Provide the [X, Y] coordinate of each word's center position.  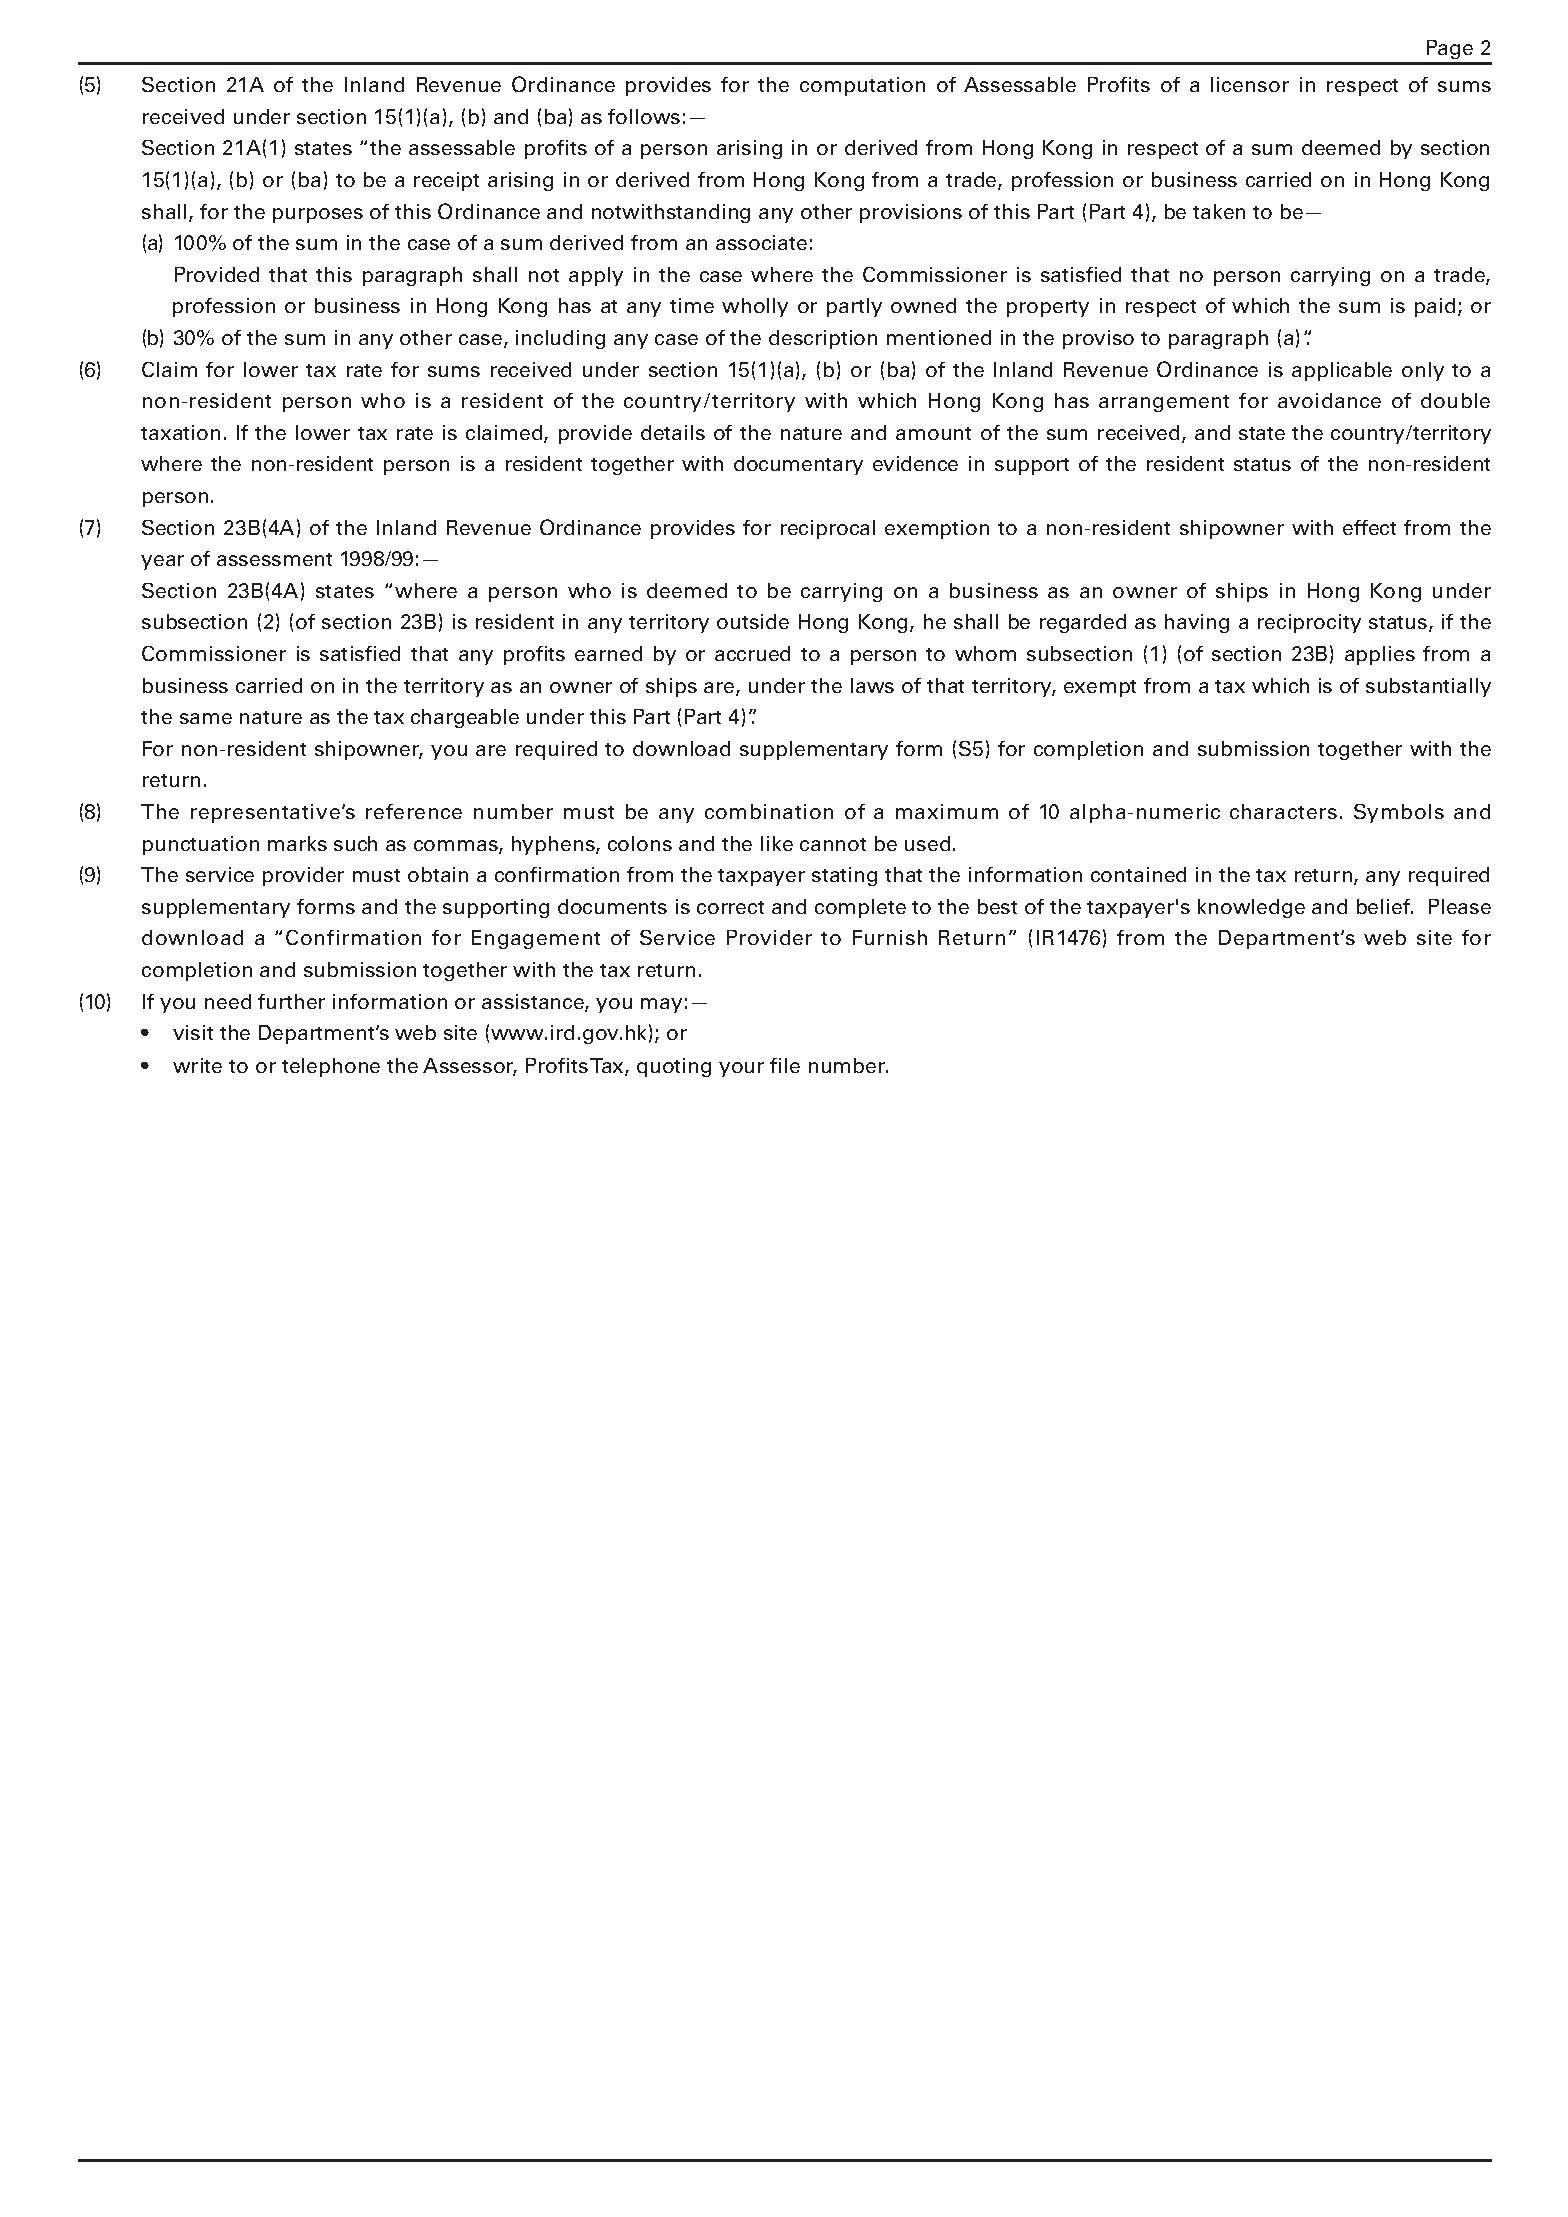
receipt [446, 181]
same [206, 718]
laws [872, 685]
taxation [180, 432]
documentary [798, 465]
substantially [1428, 687]
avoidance [1329, 400]
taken [1219, 211]
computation [862, 86]
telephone [331, 1067]
